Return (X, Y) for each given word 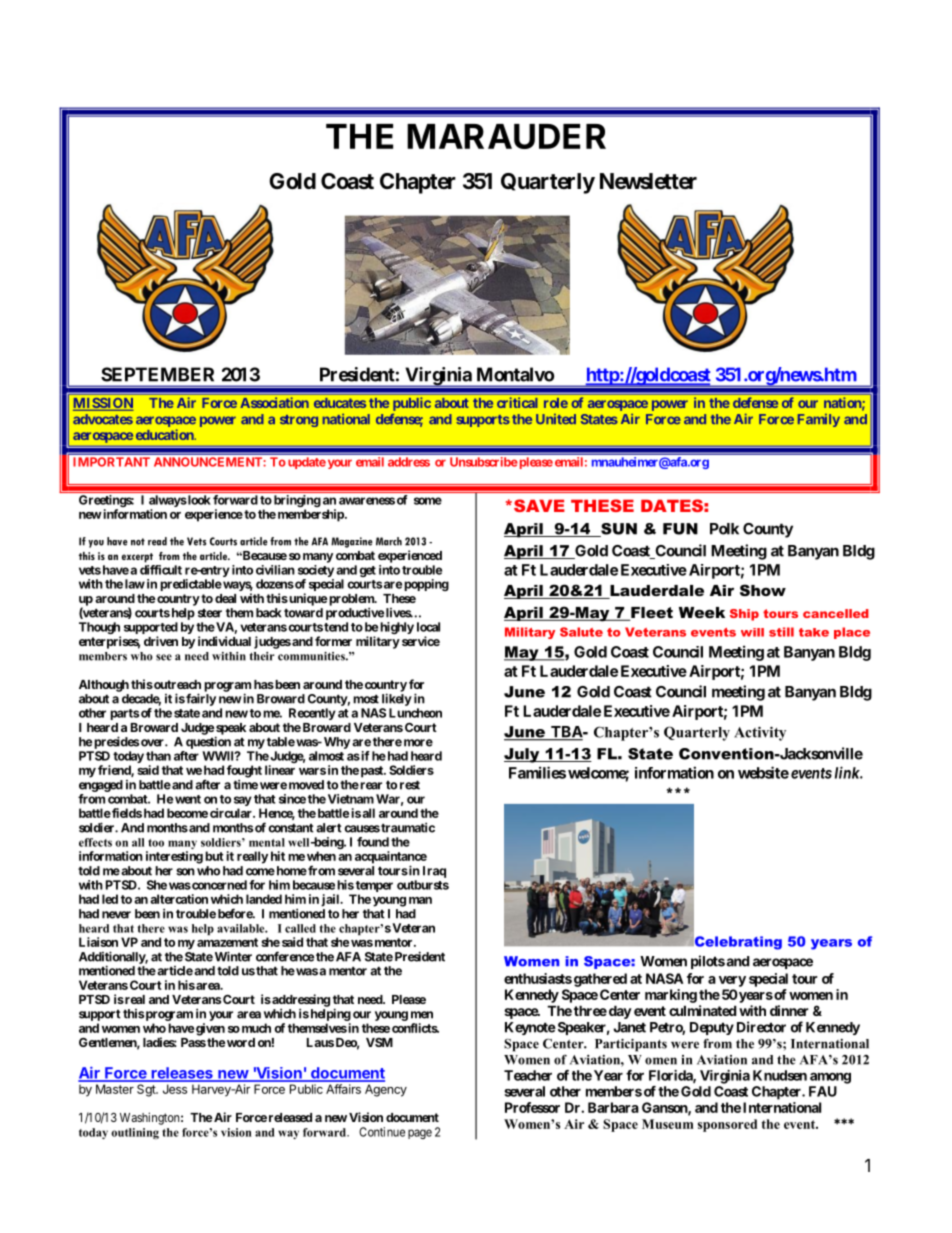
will (752, 632)
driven (161, 641)
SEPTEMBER (157, 374)
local (428, 627)
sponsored (727, 1125)
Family (819, 420)
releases (182, 1074)
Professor (532, 1107)
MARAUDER (506, 136)
